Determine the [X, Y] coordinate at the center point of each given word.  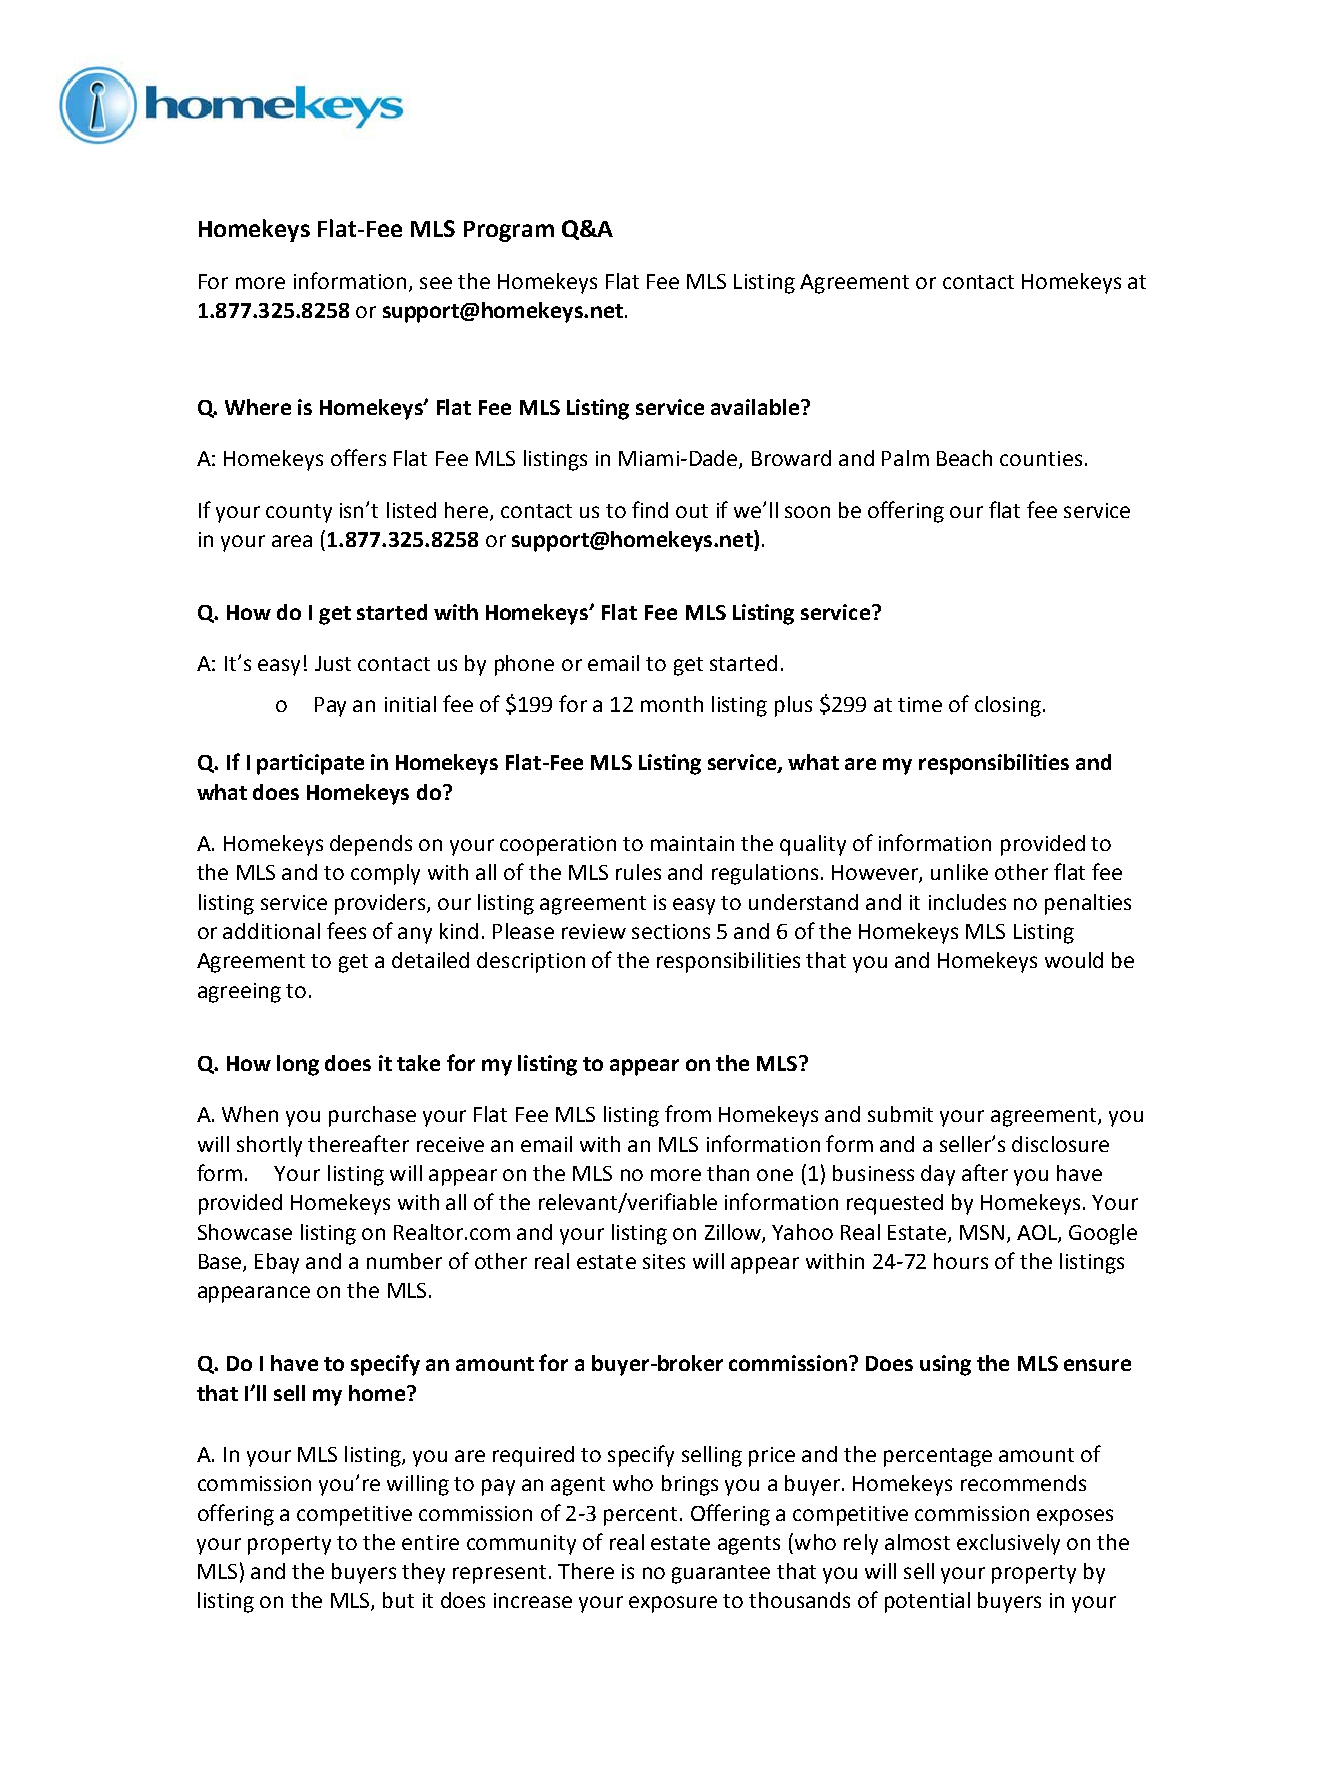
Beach [964, 458]
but [398, 1600]
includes [967, 902]
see [436, 283]
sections [671, 931]
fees [346, 930]
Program [509, 231]
